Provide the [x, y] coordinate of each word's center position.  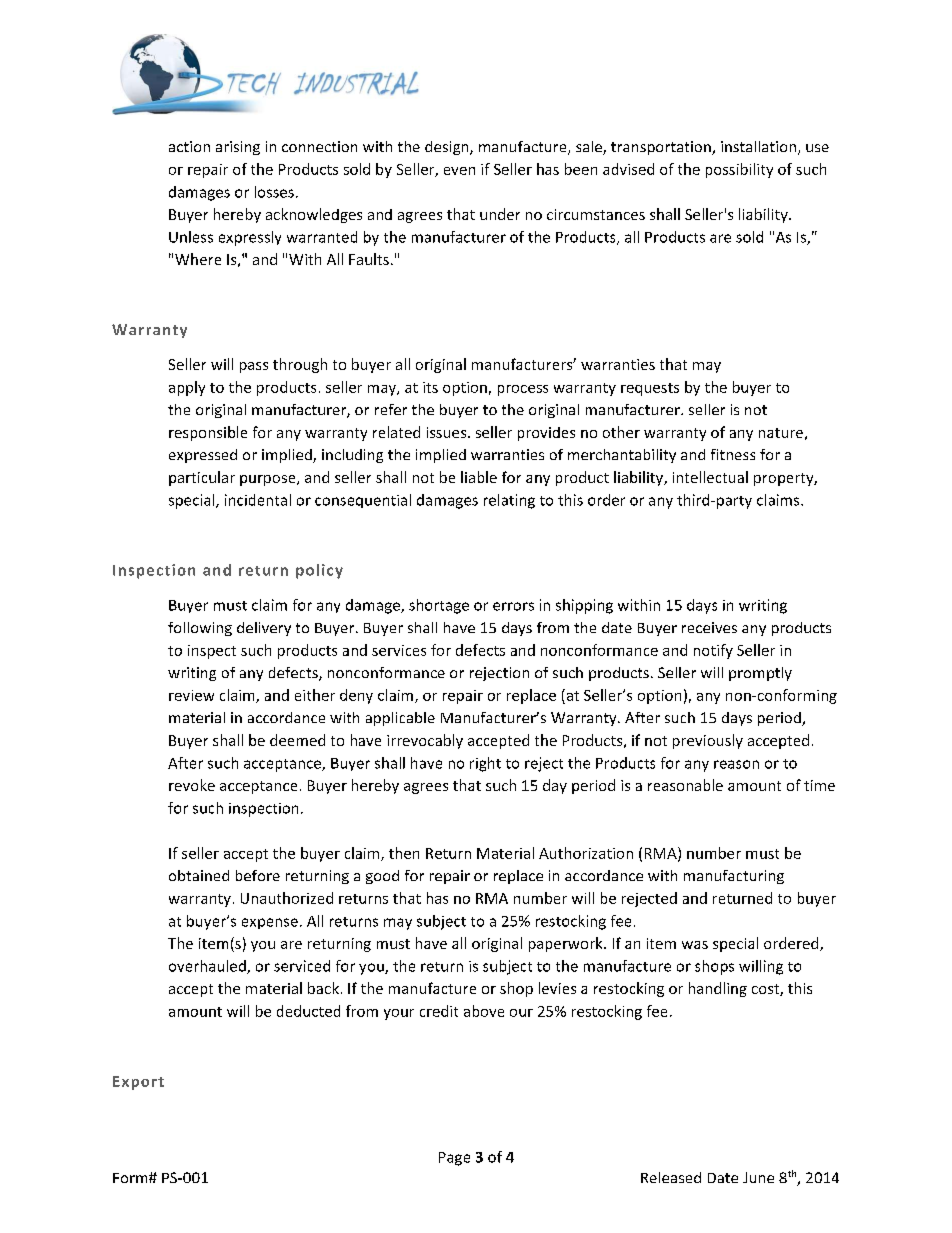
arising [238, 148]
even [459, 171]
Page [454, 1159]
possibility [739, 170]
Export [138, 1083]
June [758, 1177]
